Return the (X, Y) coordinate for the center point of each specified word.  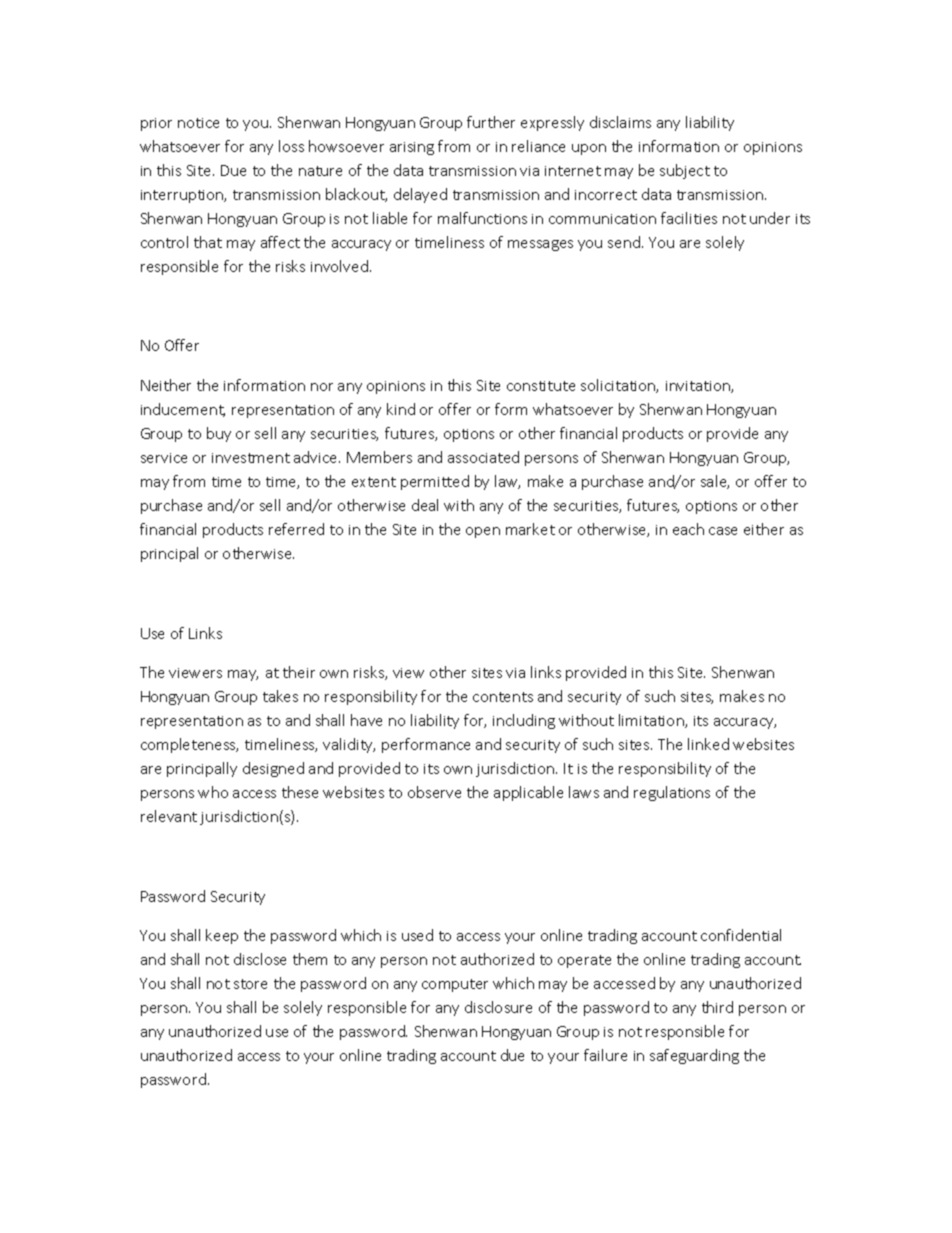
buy (219, 434)
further (491, 122)
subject (685, 171)
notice (198, 123)
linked (708, 744)
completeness (189, 745)
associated (483, 457)
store (250, 984)
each (688, 529)
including (524, 721)
